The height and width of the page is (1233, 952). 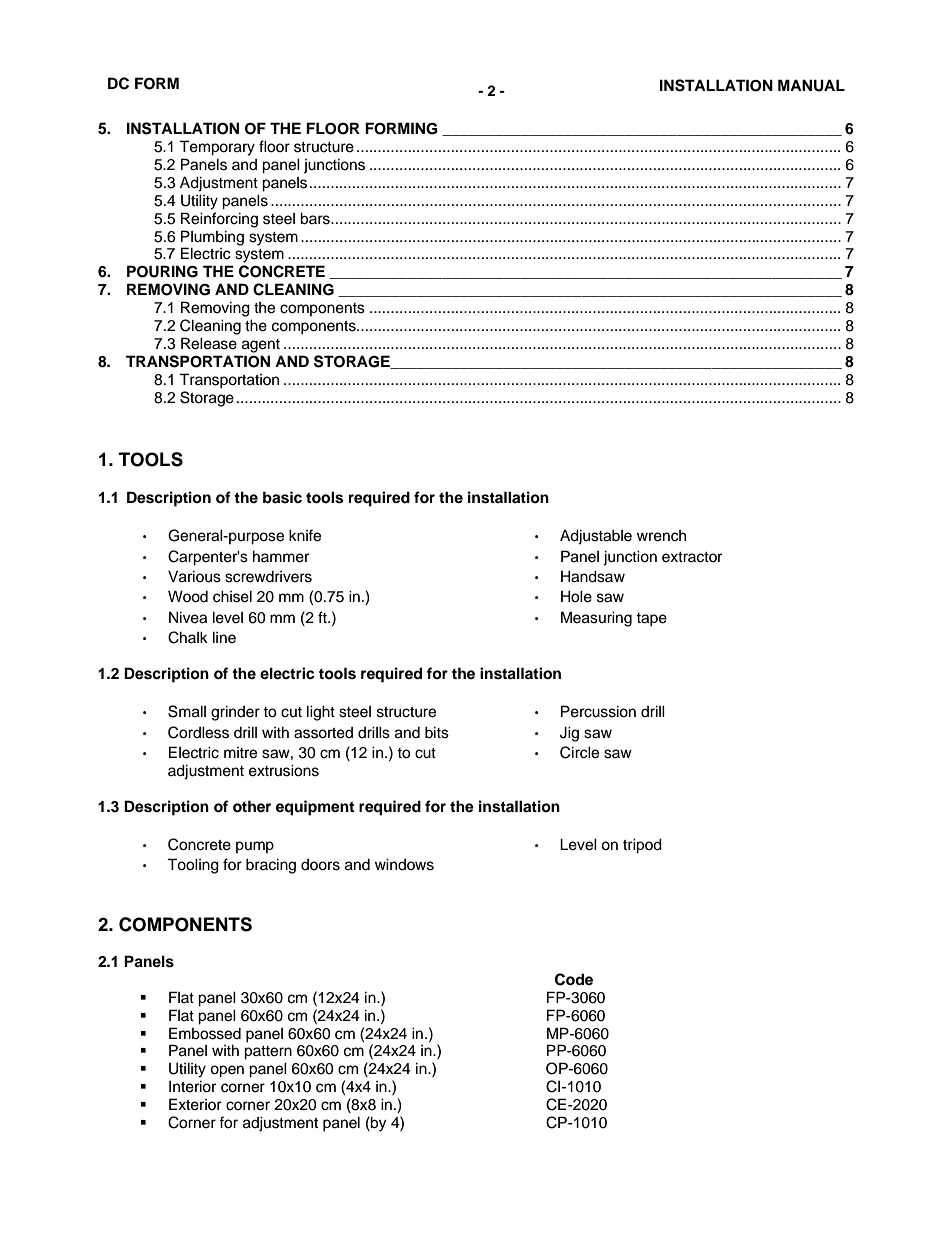 What do you see at coordinates (651, 620) in the page?
I see `tape` at bounding box center [651, 620].
